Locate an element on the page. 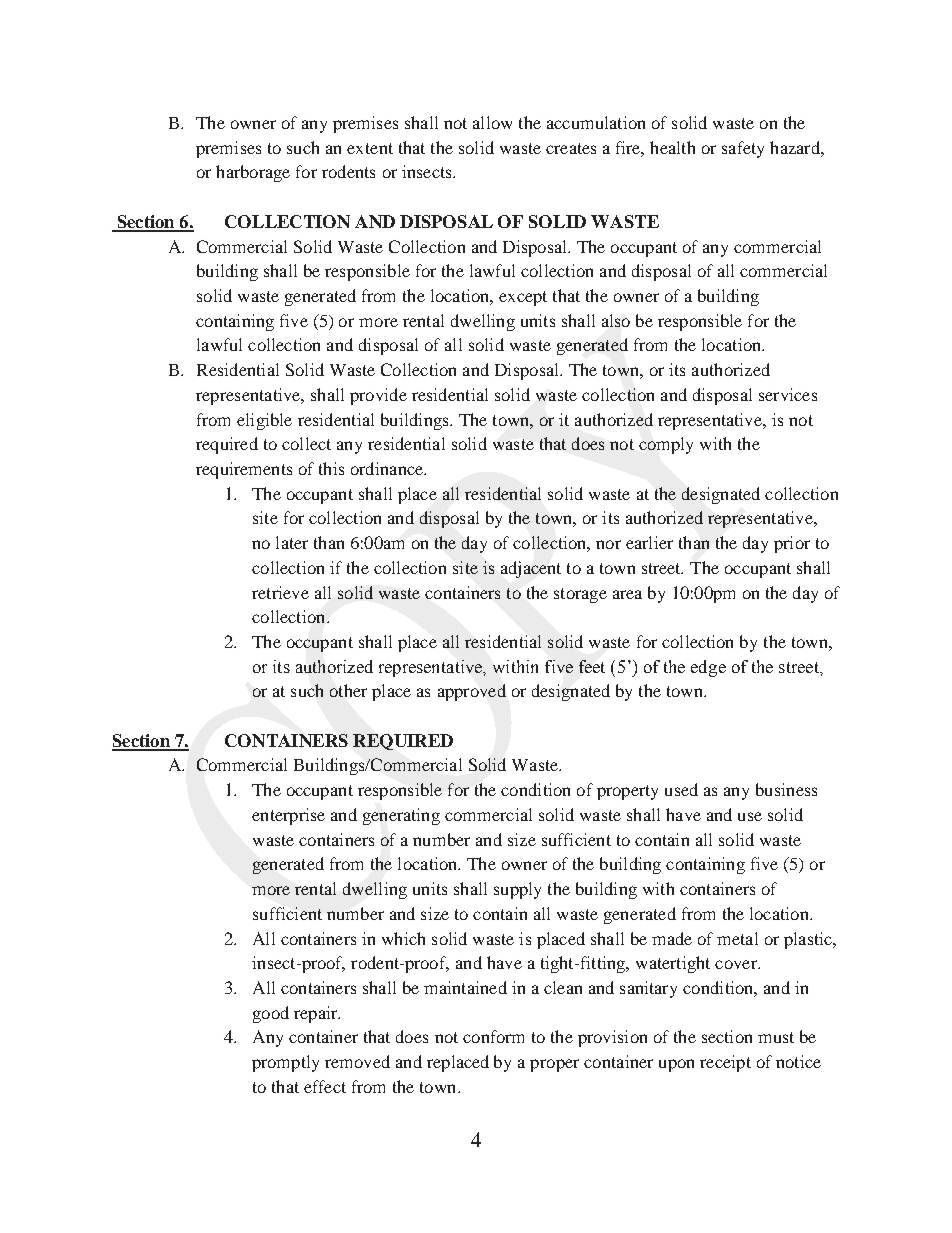 Image resolution: width=952 pixels, height=1233 pixels. retrieve is located at coordinates (280, 592).
